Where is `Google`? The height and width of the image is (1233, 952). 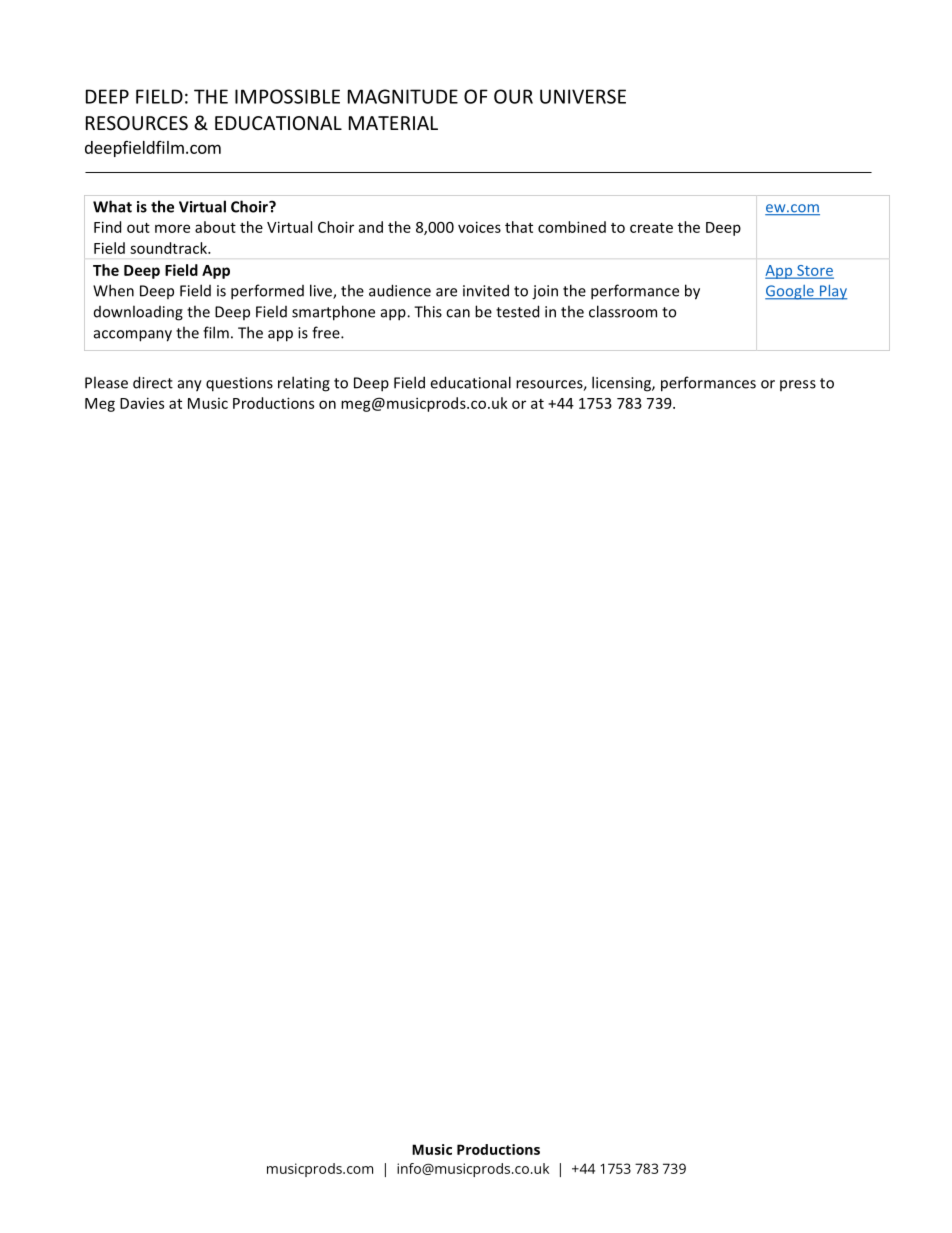 Google is located at coordinates (790, 292).
